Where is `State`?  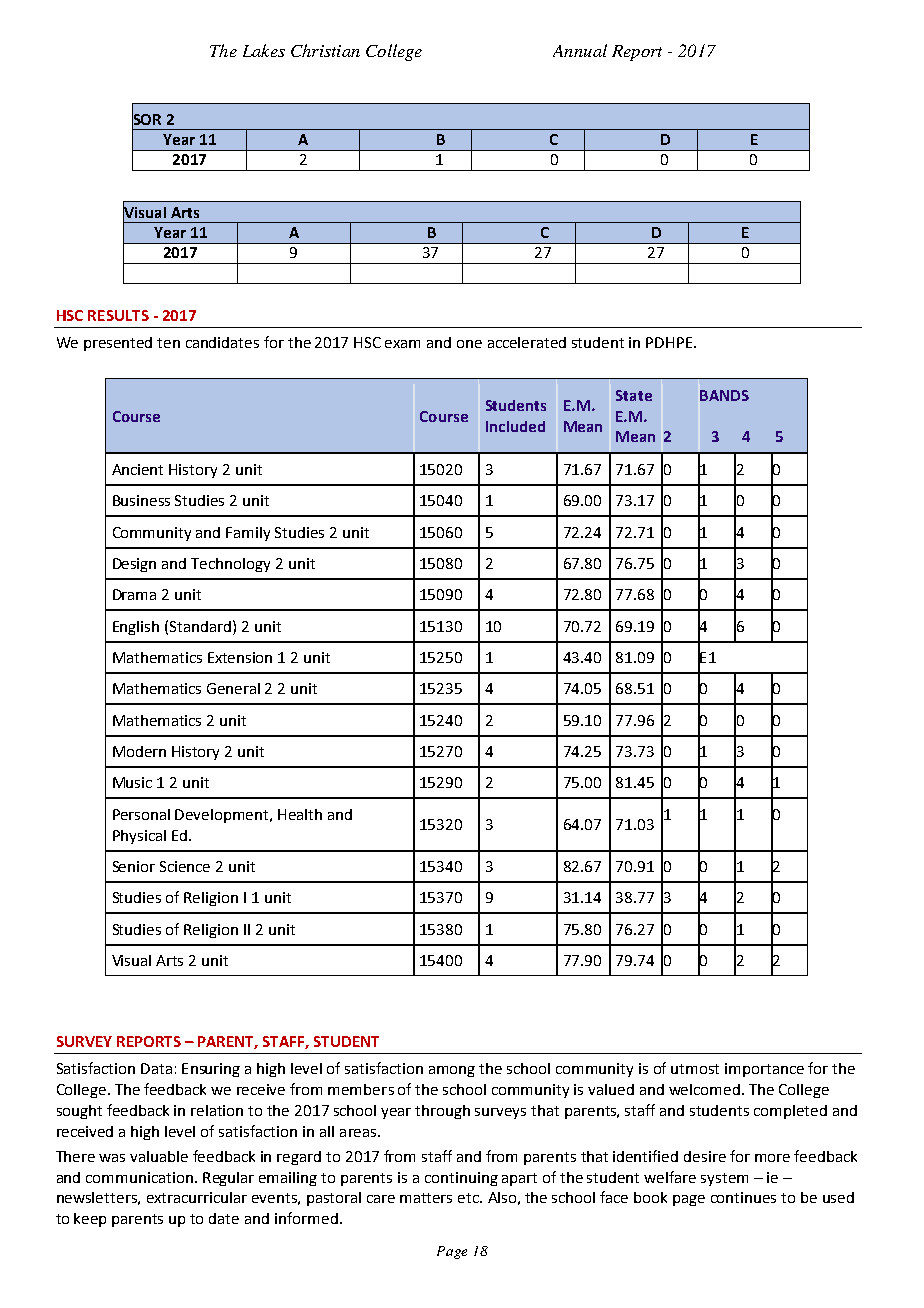
State is located at coordinates (634, 395).
